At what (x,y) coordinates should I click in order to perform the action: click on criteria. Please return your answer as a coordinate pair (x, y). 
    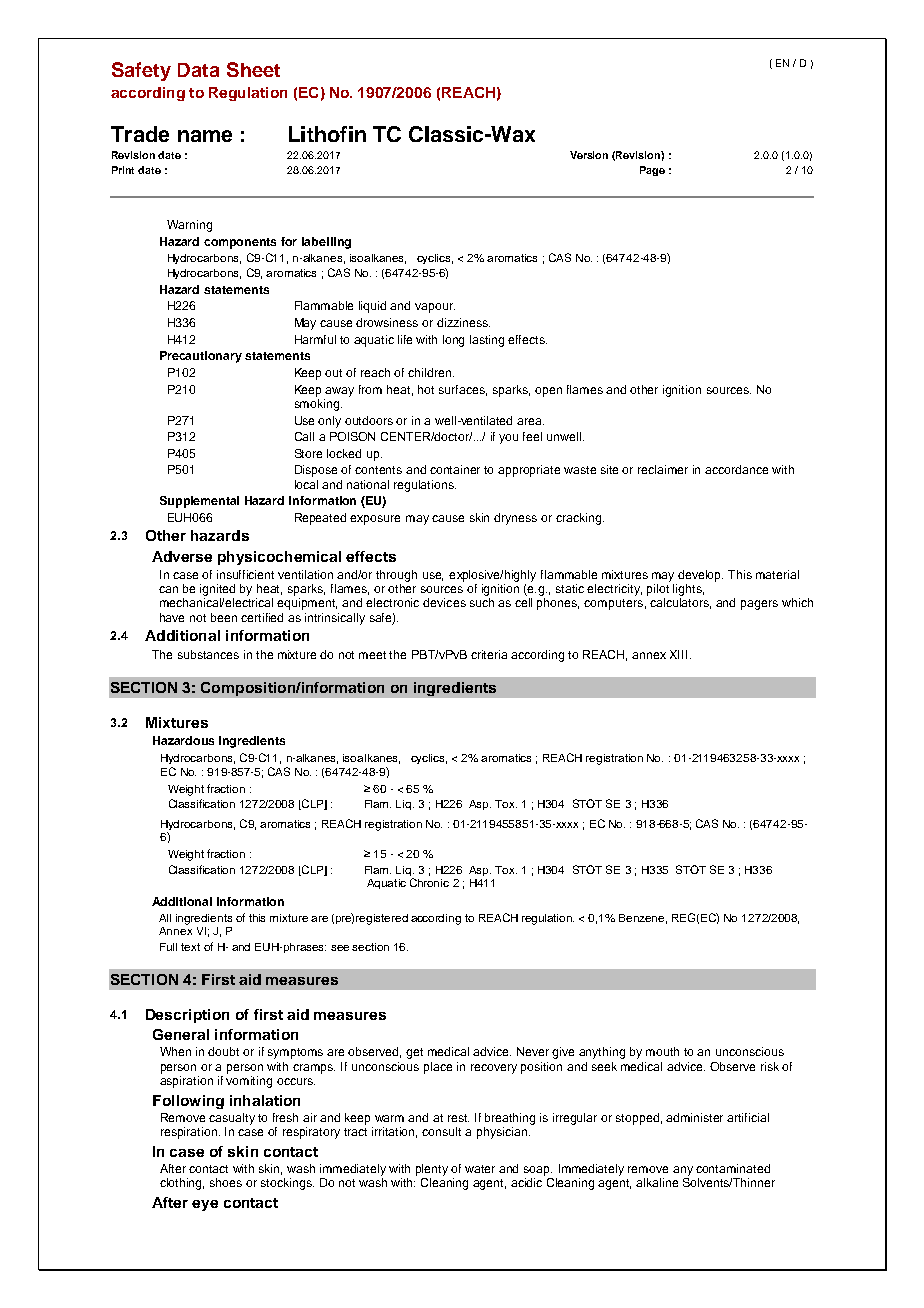
    Looking at the image, I should click on (489, 654).
